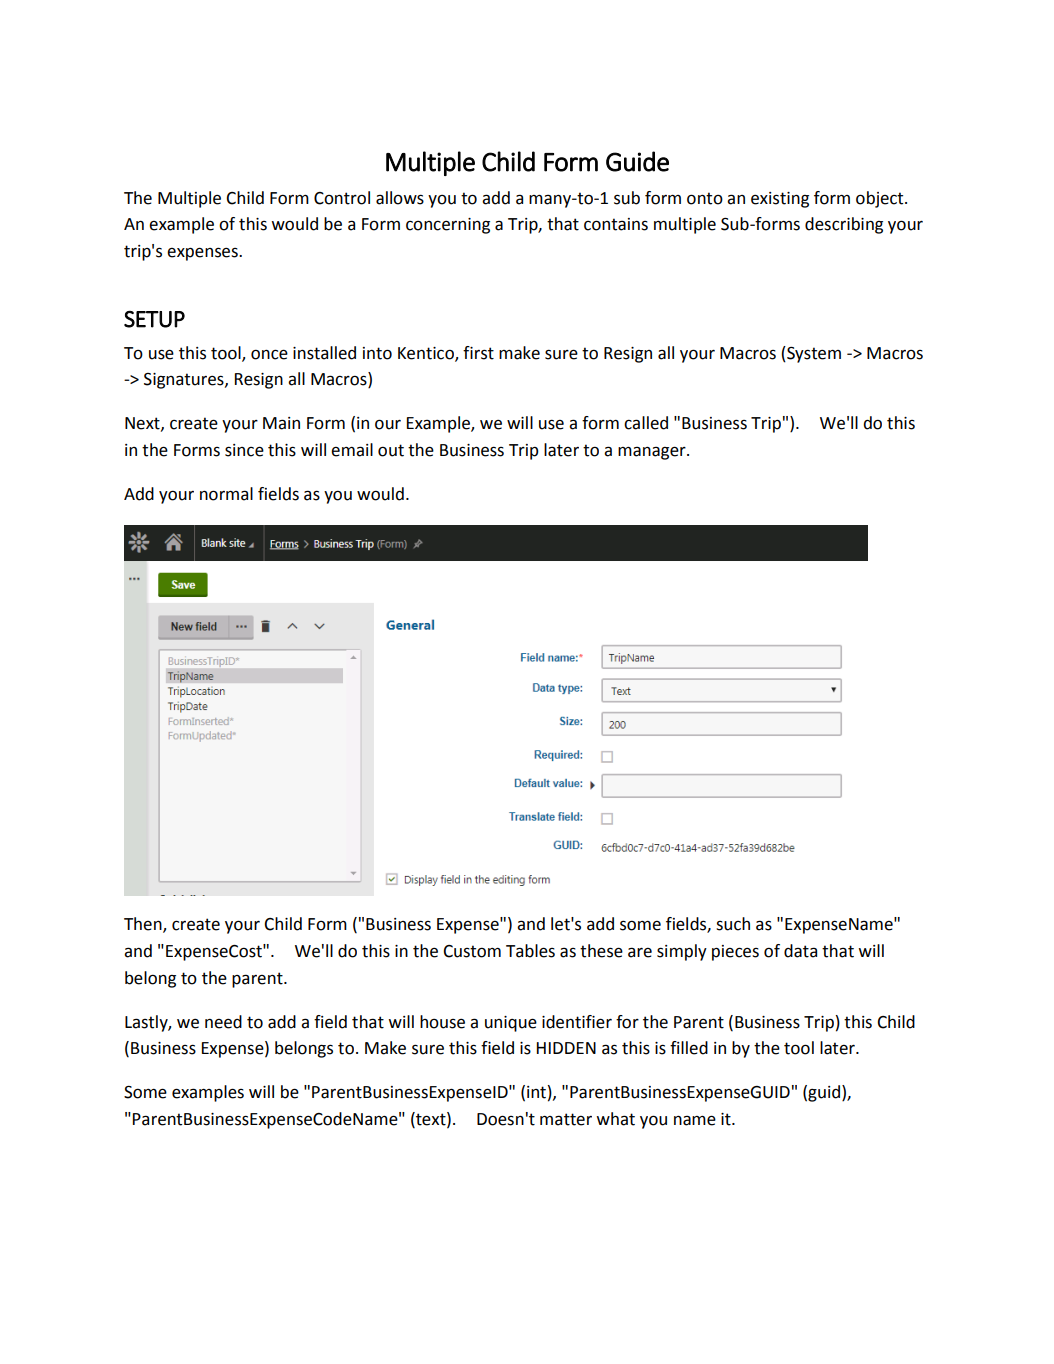 The height and width of the screenshot is (1364, 1054). Describe the element at coordinates (391, 450) in the screenshot. I see `out` at that location.
